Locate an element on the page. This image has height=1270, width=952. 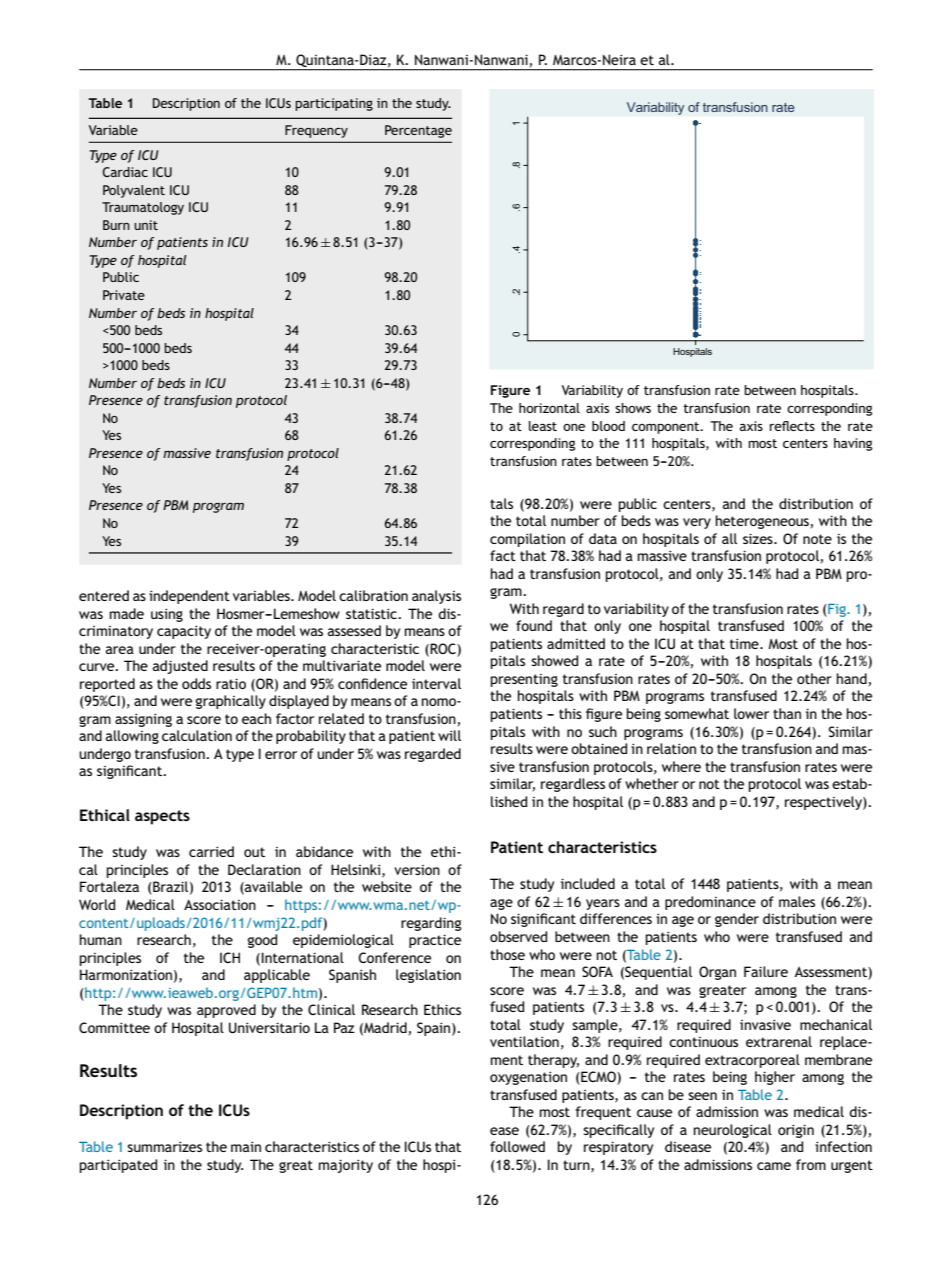
horizontal is located at coordinates (549, 408).
